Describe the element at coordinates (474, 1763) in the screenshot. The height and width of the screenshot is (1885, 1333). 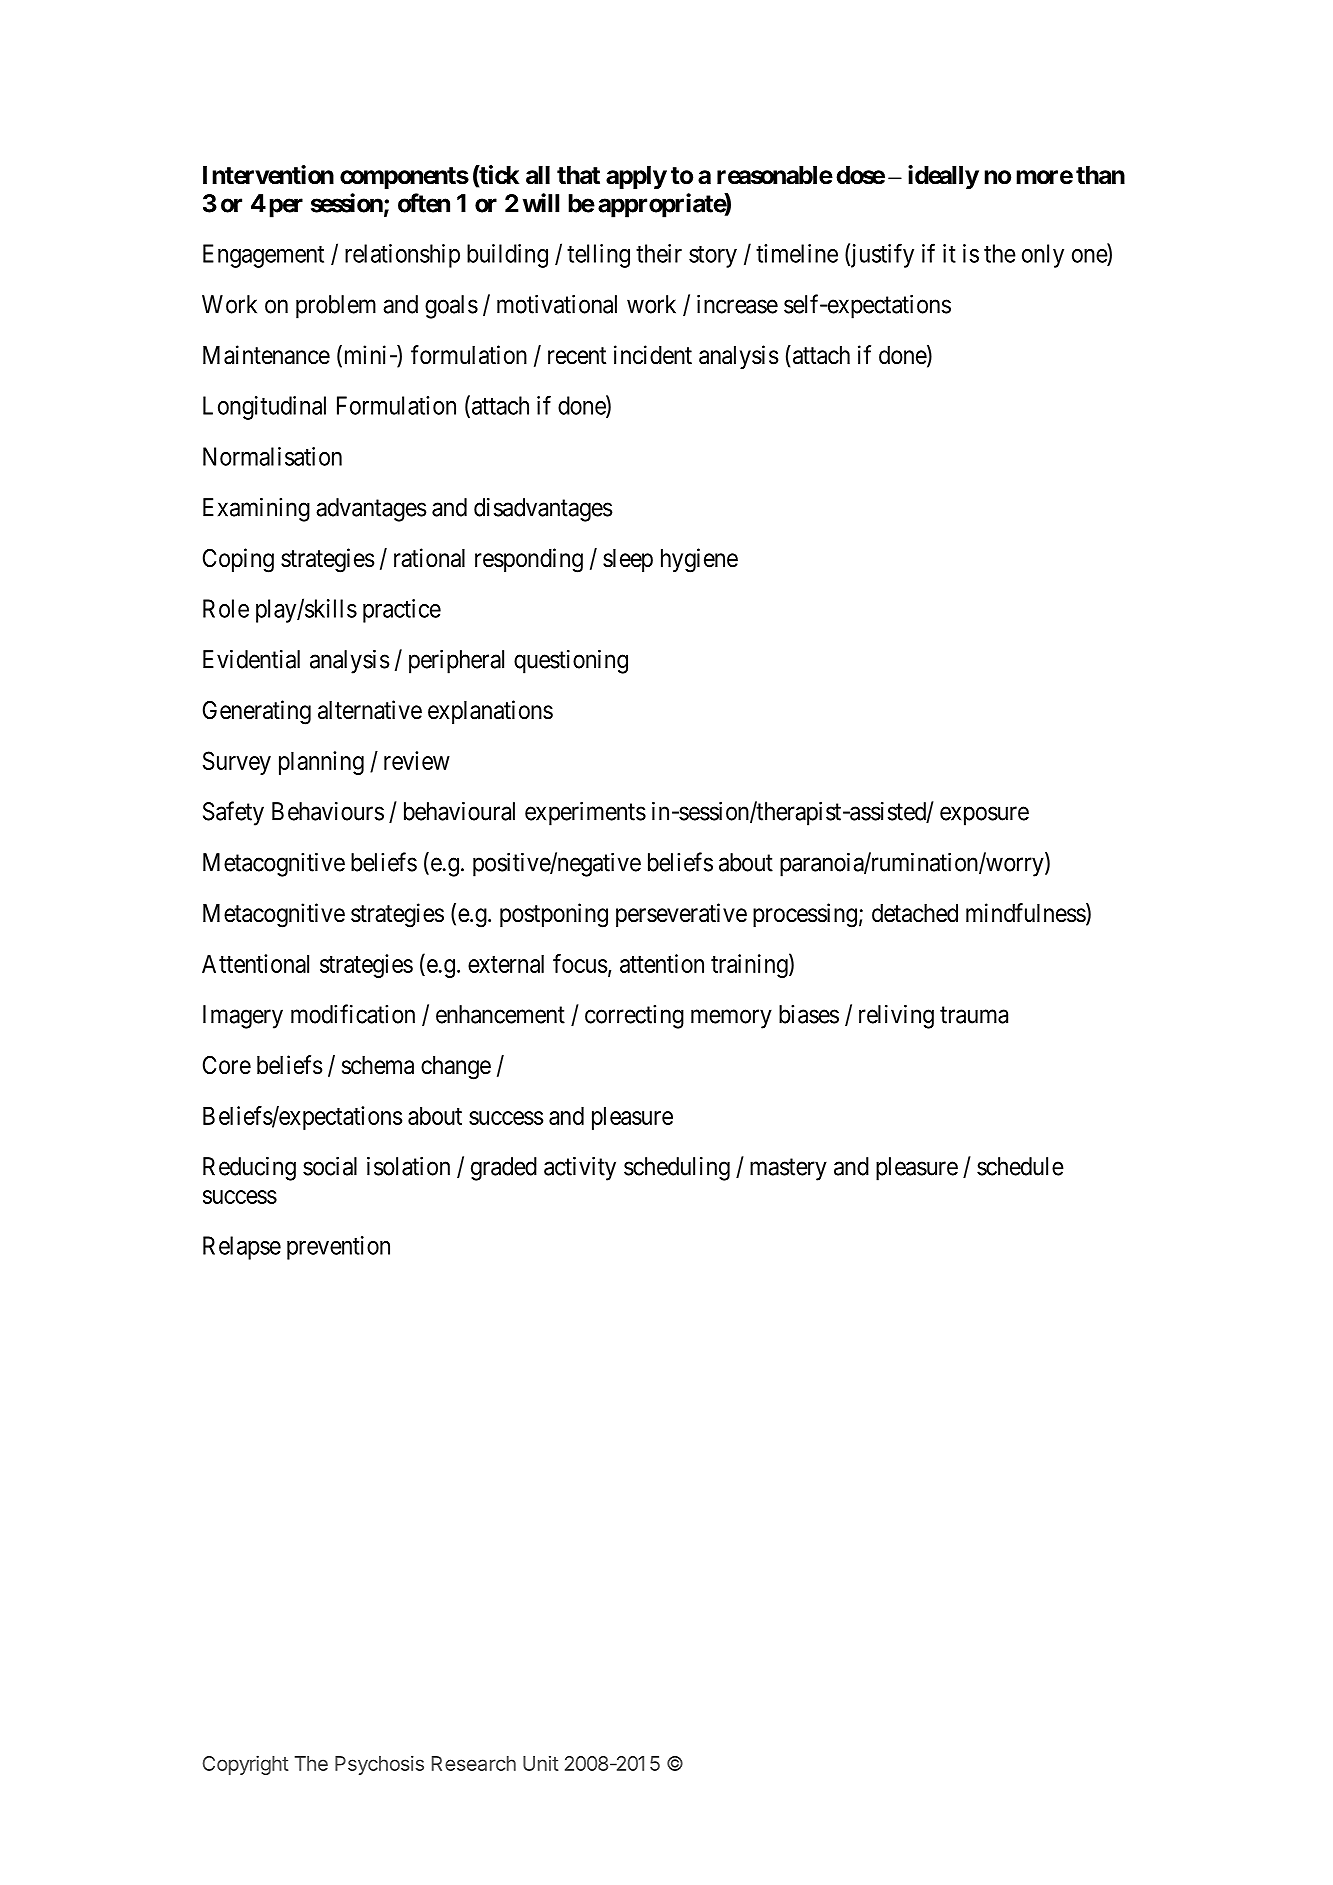
I see `Research` at that location.
